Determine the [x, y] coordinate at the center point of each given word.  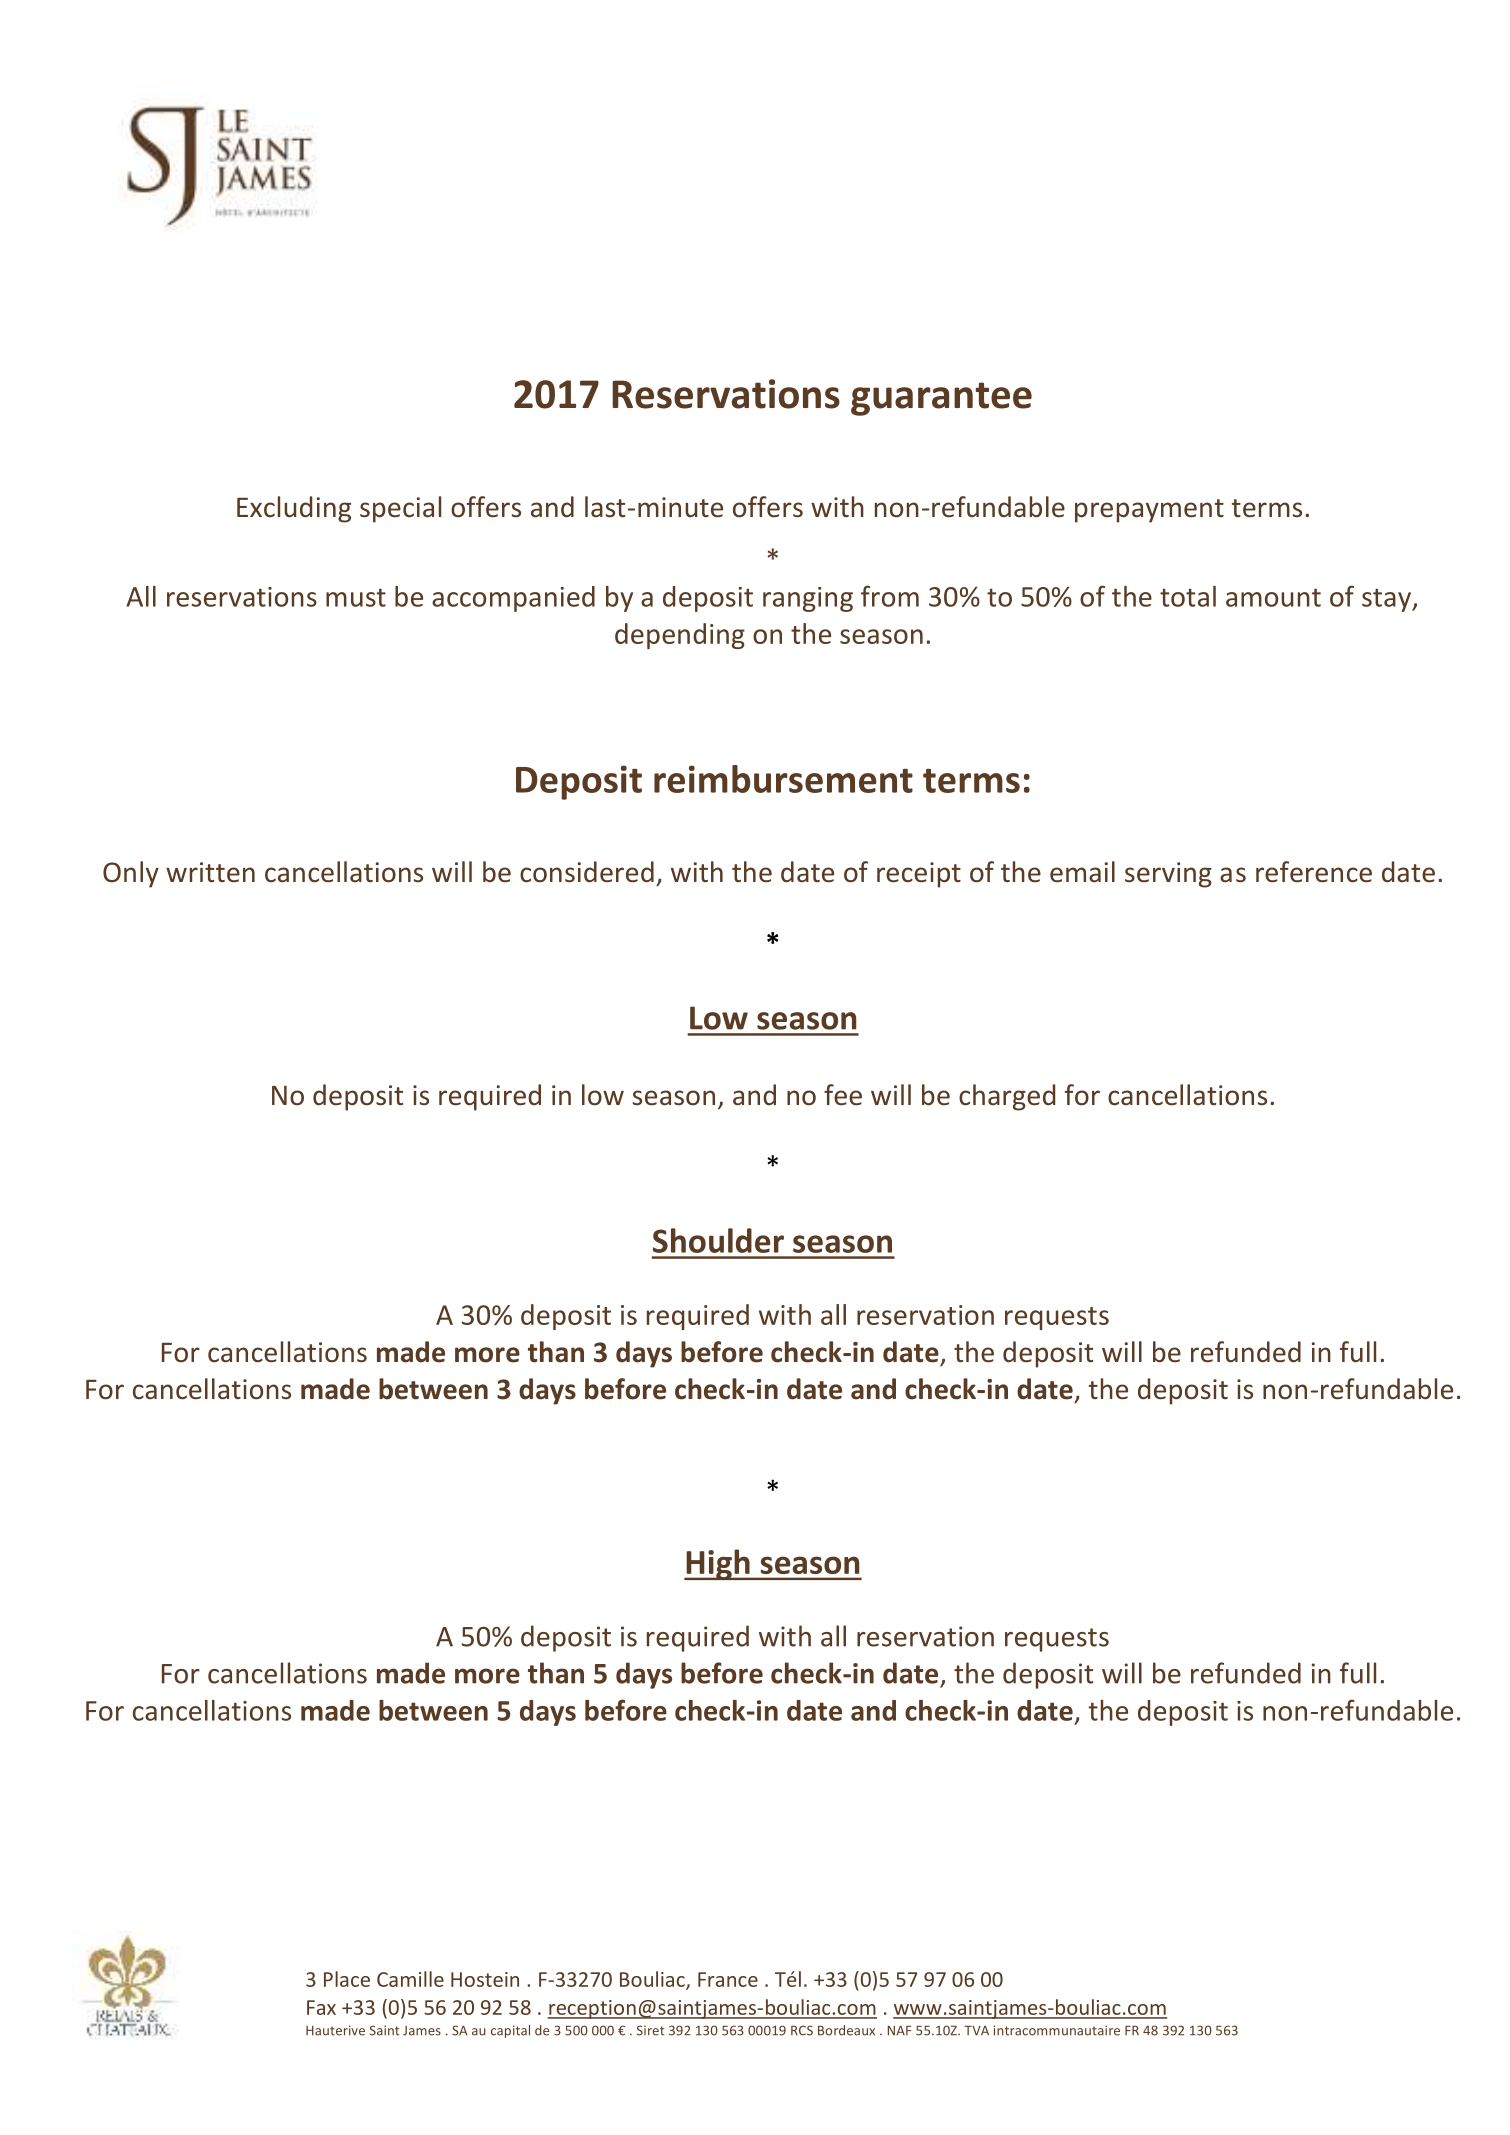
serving [1168, 875]
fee [843, 1095]
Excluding [294, 509]
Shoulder [718, 1240]
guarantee [941, 399]
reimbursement [783, 779]
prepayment [1149, 511]
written [210, 872]
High [718, 1564]
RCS [802, 2030]
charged [1007, 1097]
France [728, 1979]
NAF [899, 2030]
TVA [976, 2031]
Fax [321, 2007]
